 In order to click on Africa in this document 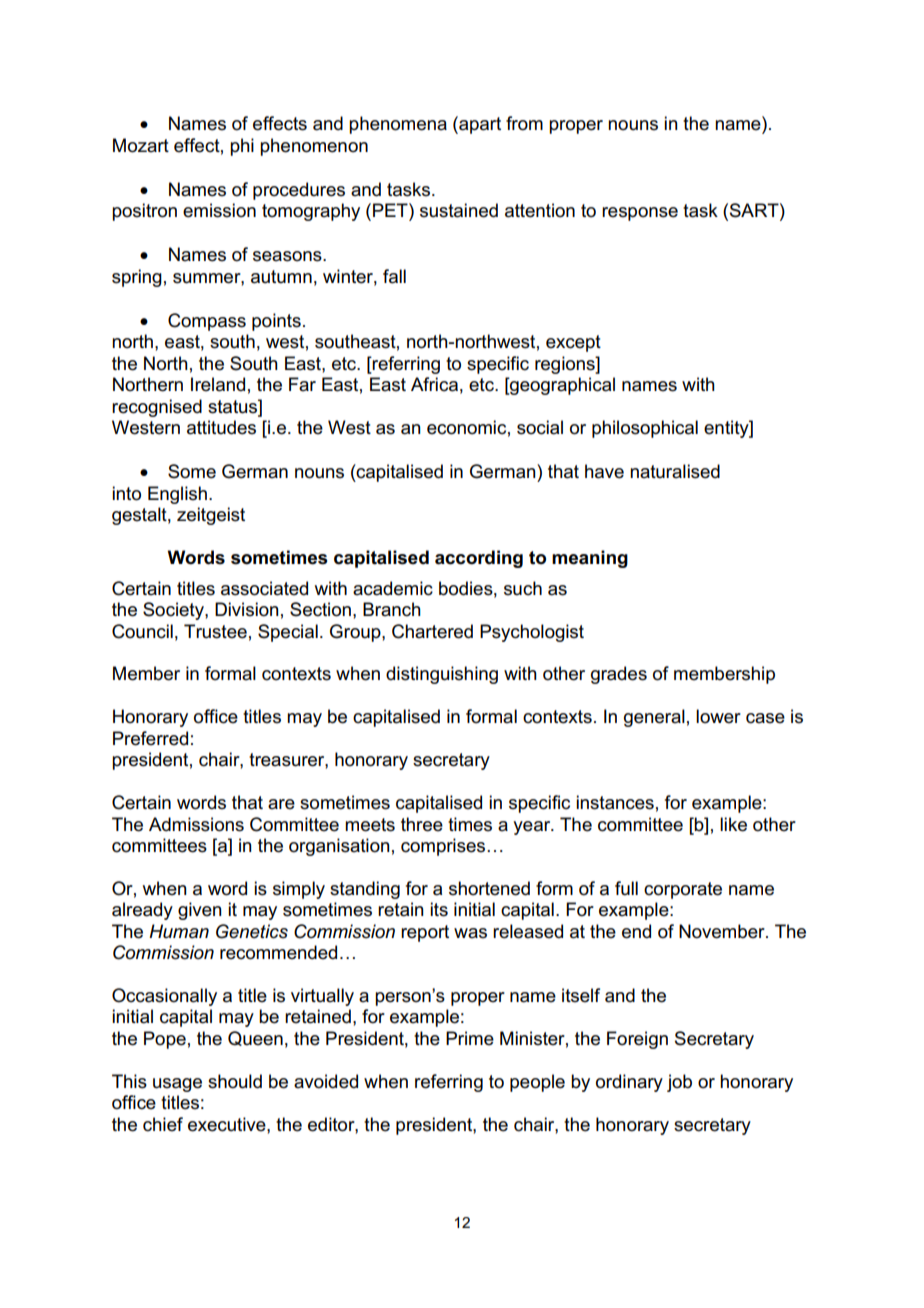, I will do `click(434, 384)`.
